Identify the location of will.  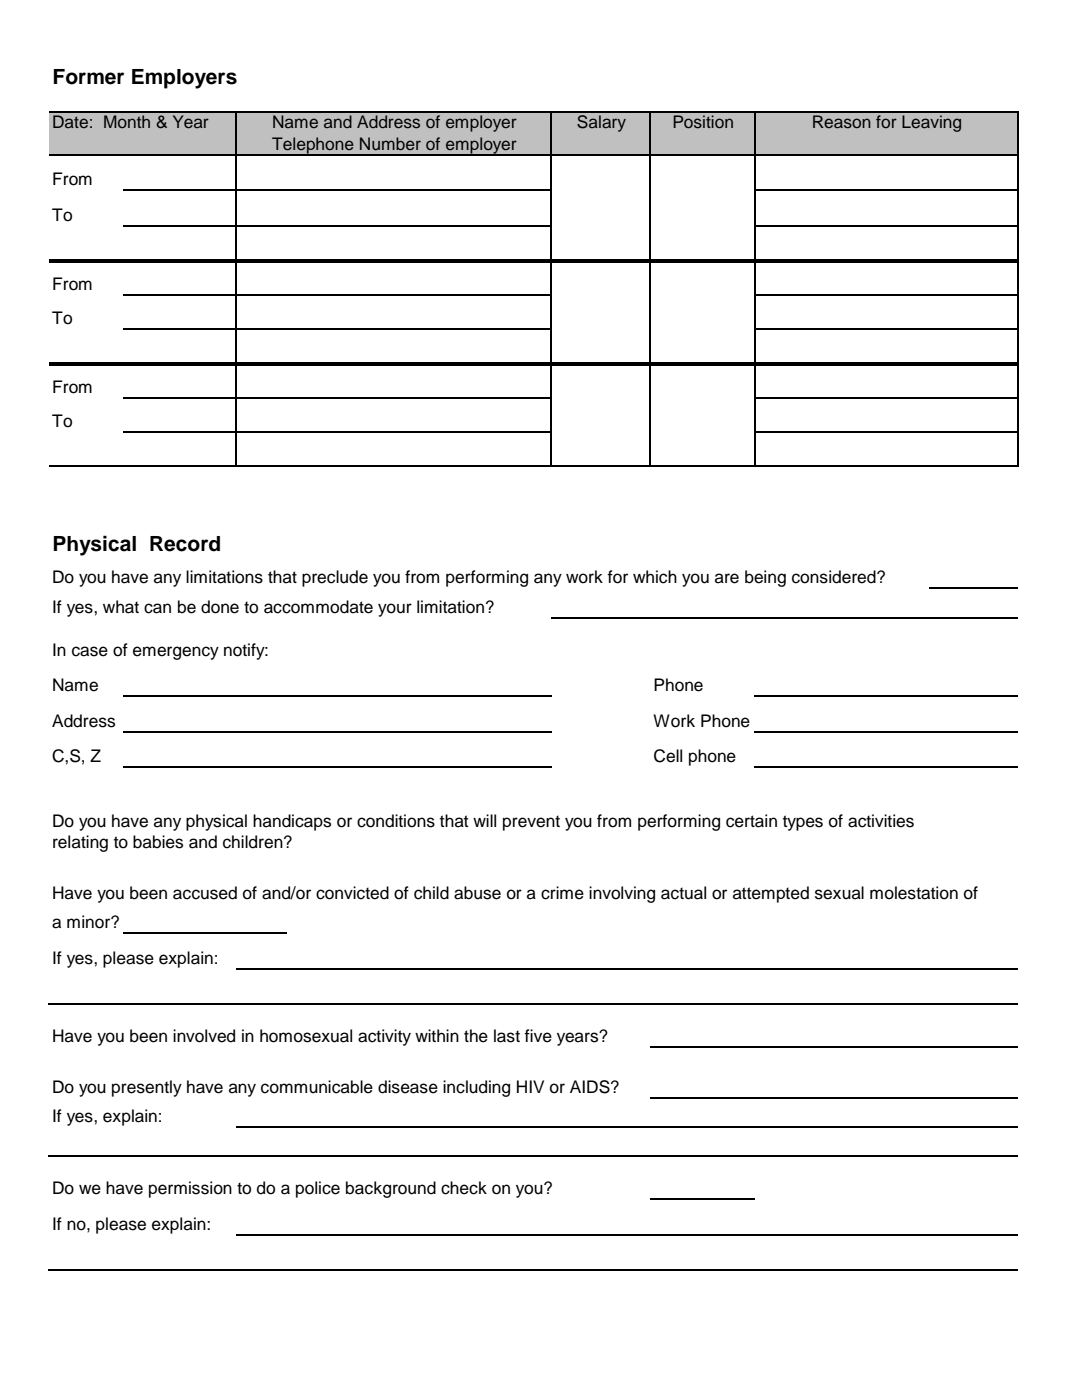
(484, 820).
